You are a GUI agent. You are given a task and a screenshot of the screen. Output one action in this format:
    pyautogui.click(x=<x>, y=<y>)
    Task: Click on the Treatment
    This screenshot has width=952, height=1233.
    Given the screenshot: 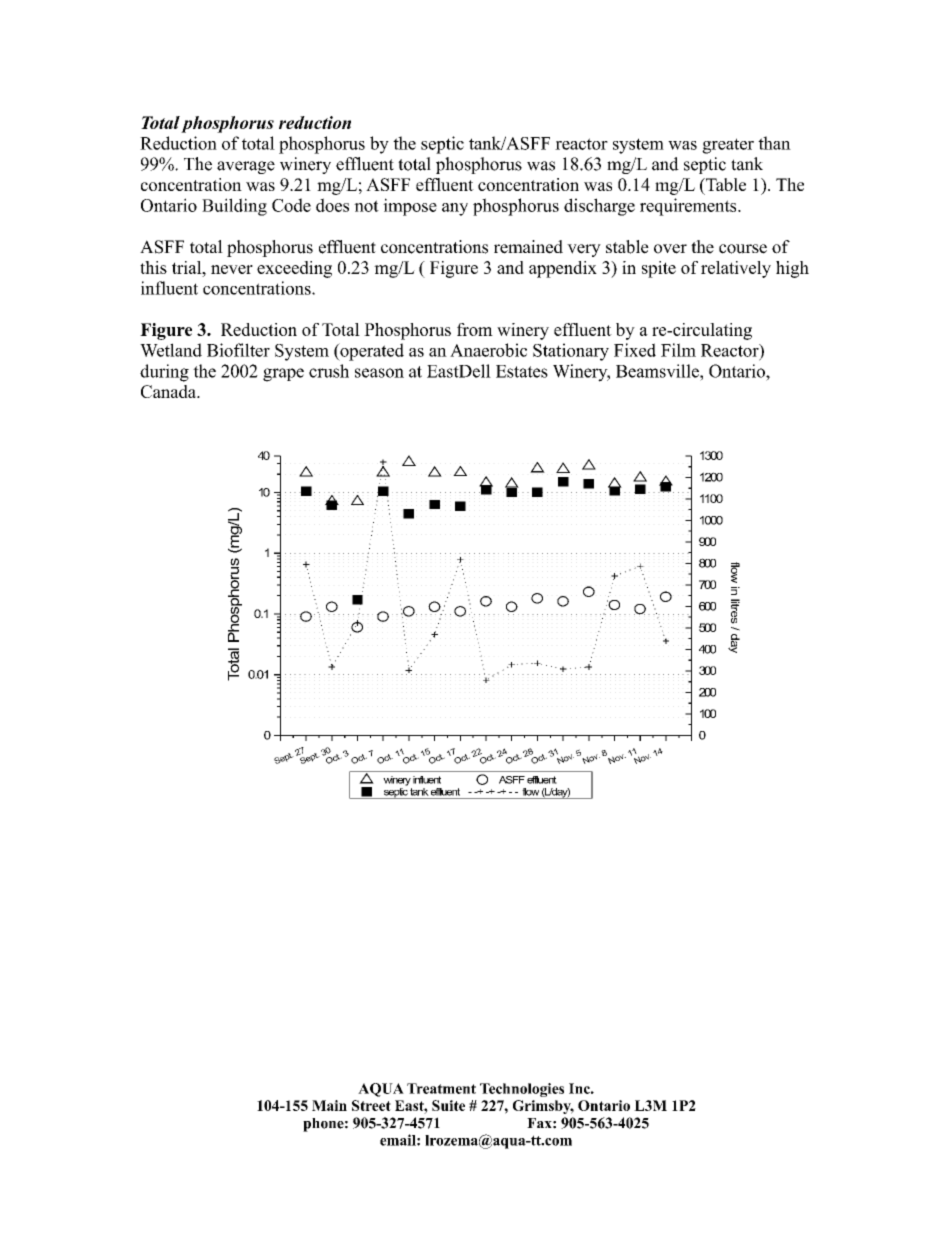 What is the action you would take?
    pyautogui.click(x=441, y=1088)
